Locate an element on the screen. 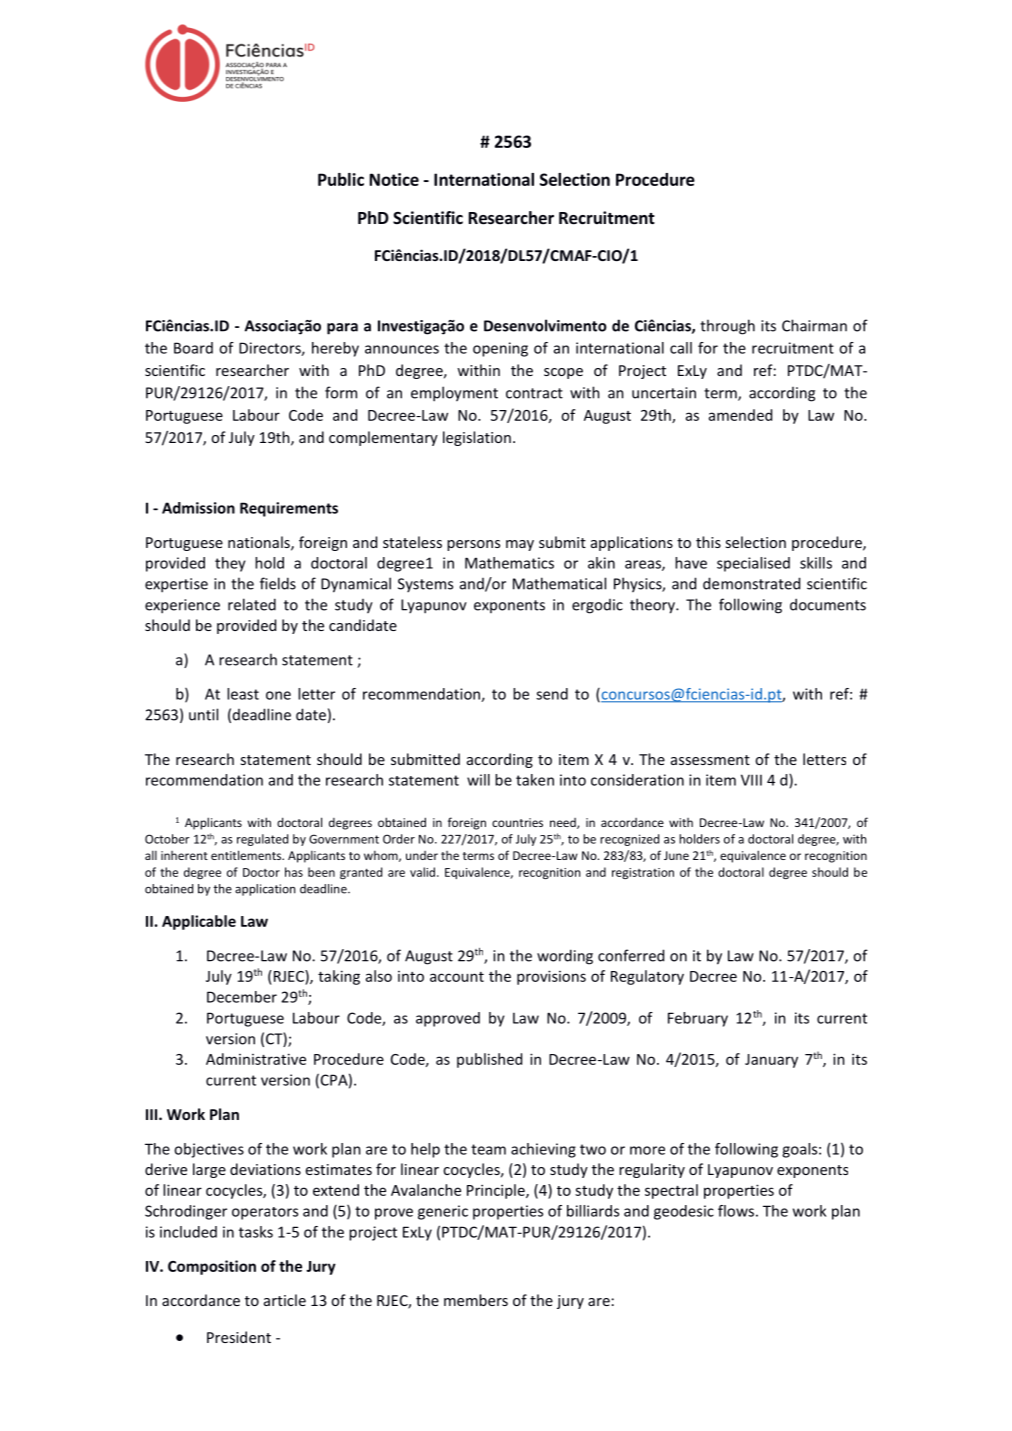 Image resolution: width=1012 pixels, height=1431 pixels. Notice is located at coordinates (394, 179).
